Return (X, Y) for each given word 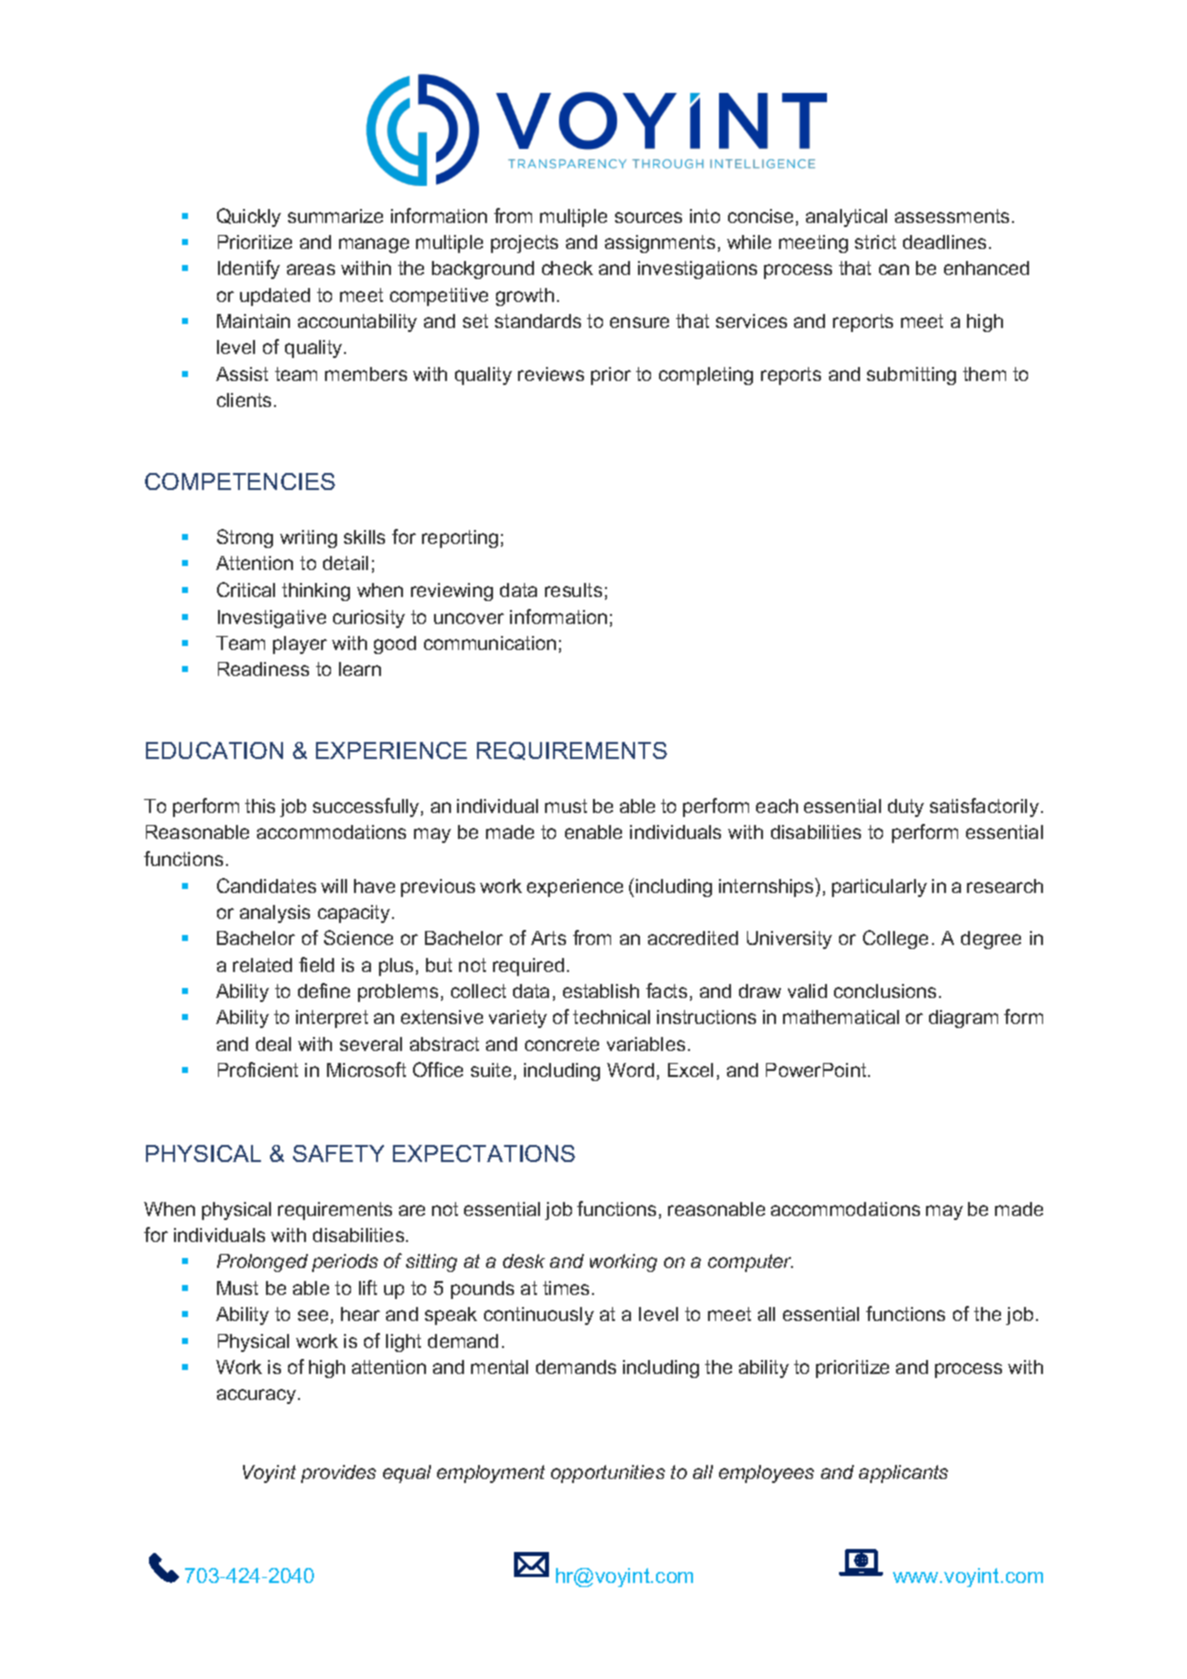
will (334, 886)
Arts (548, 938)
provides (338, 1474)
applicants (903, 1474)
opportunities (608, 1474)
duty (906, 808)
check (567, 268)
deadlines (944, 242)
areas (311, 269)
